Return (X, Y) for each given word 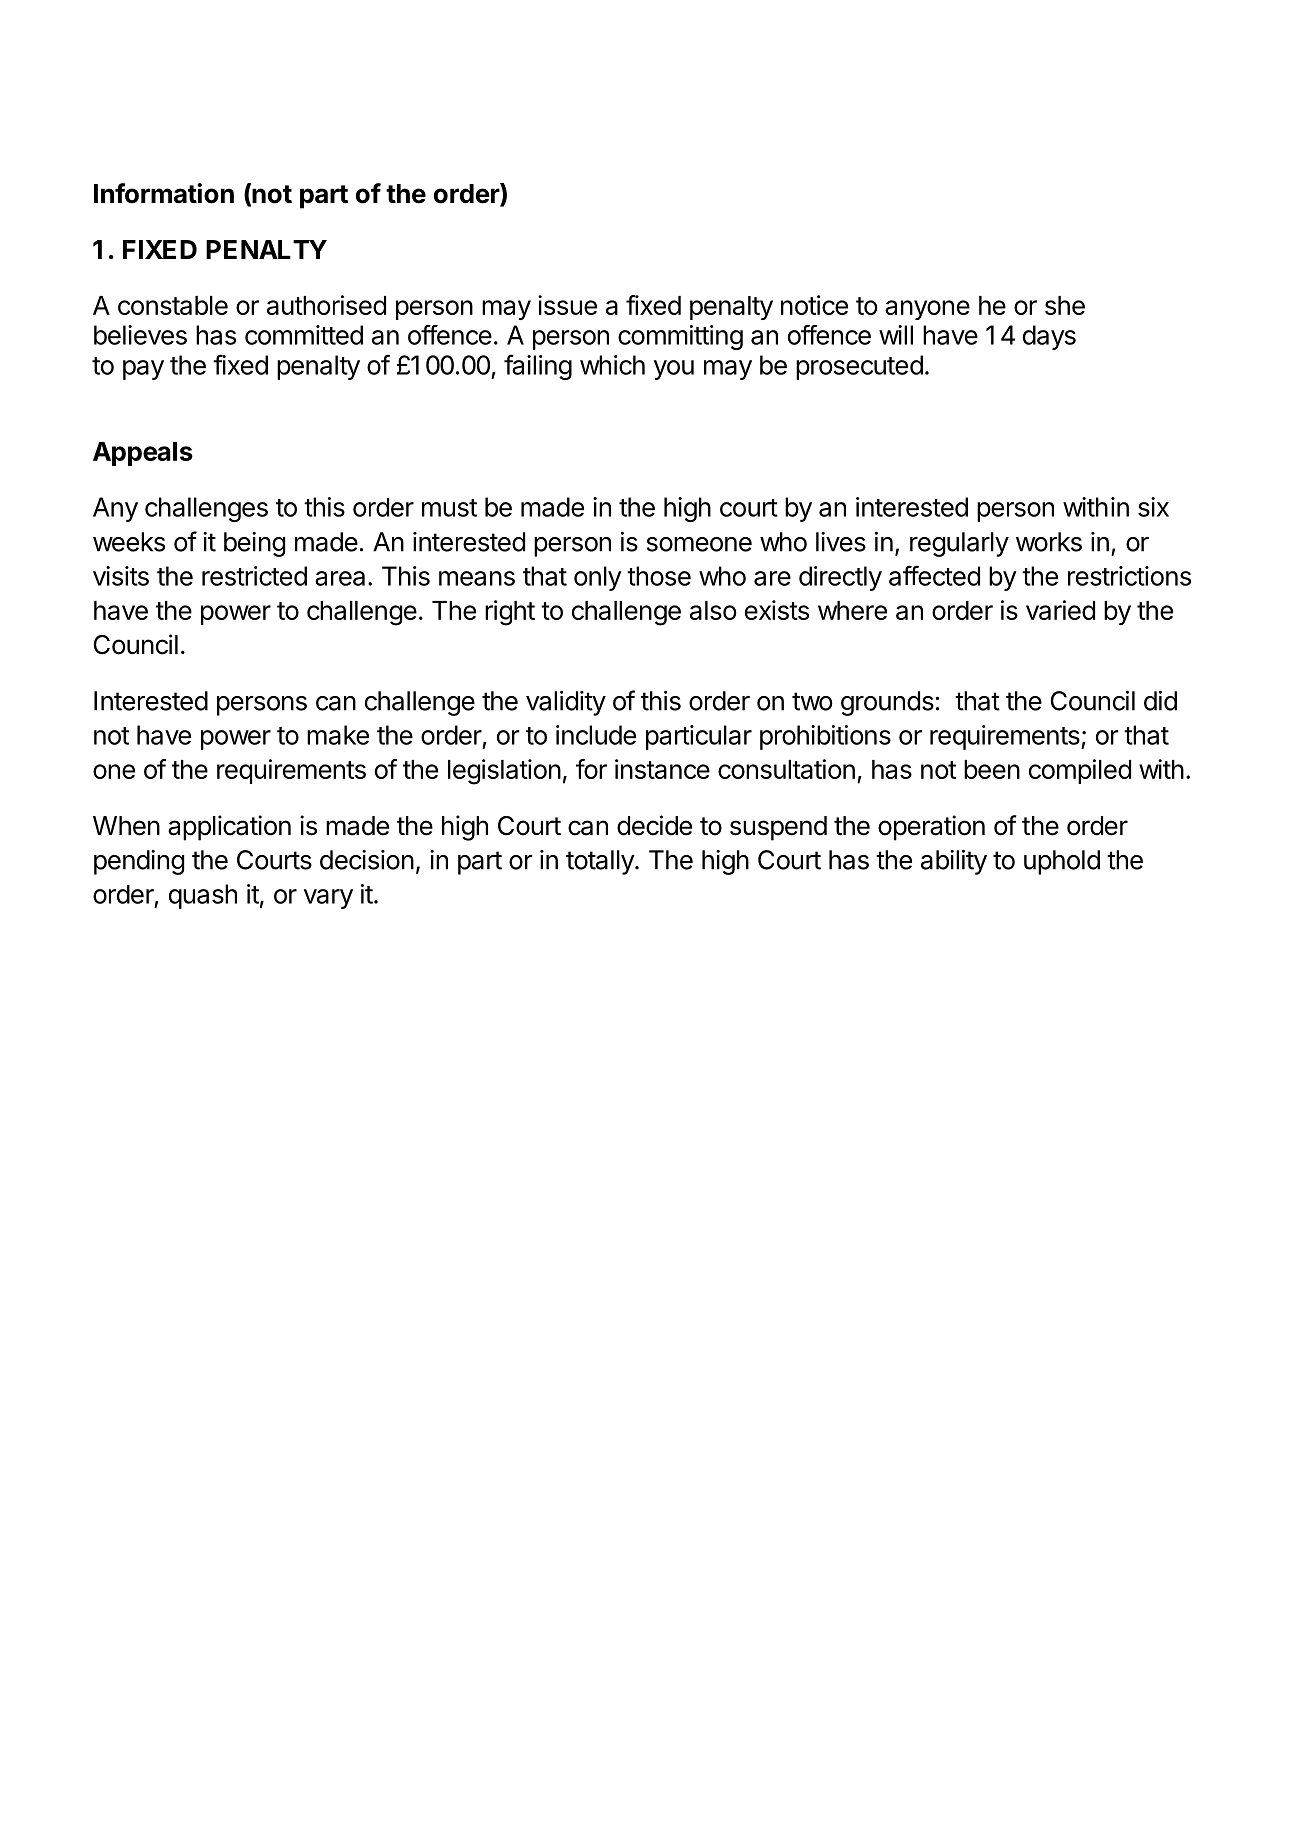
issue (567, 305)
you (674, 370)
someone (699, 544)
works (1049, 542)
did (1160, 701)
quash (203, 896)
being (254, 544)
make (338, 735)
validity (566, 703)
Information (164, 193)
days (1049, 337)
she (1065, 305)
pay (143, 370)
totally (601, 862)
